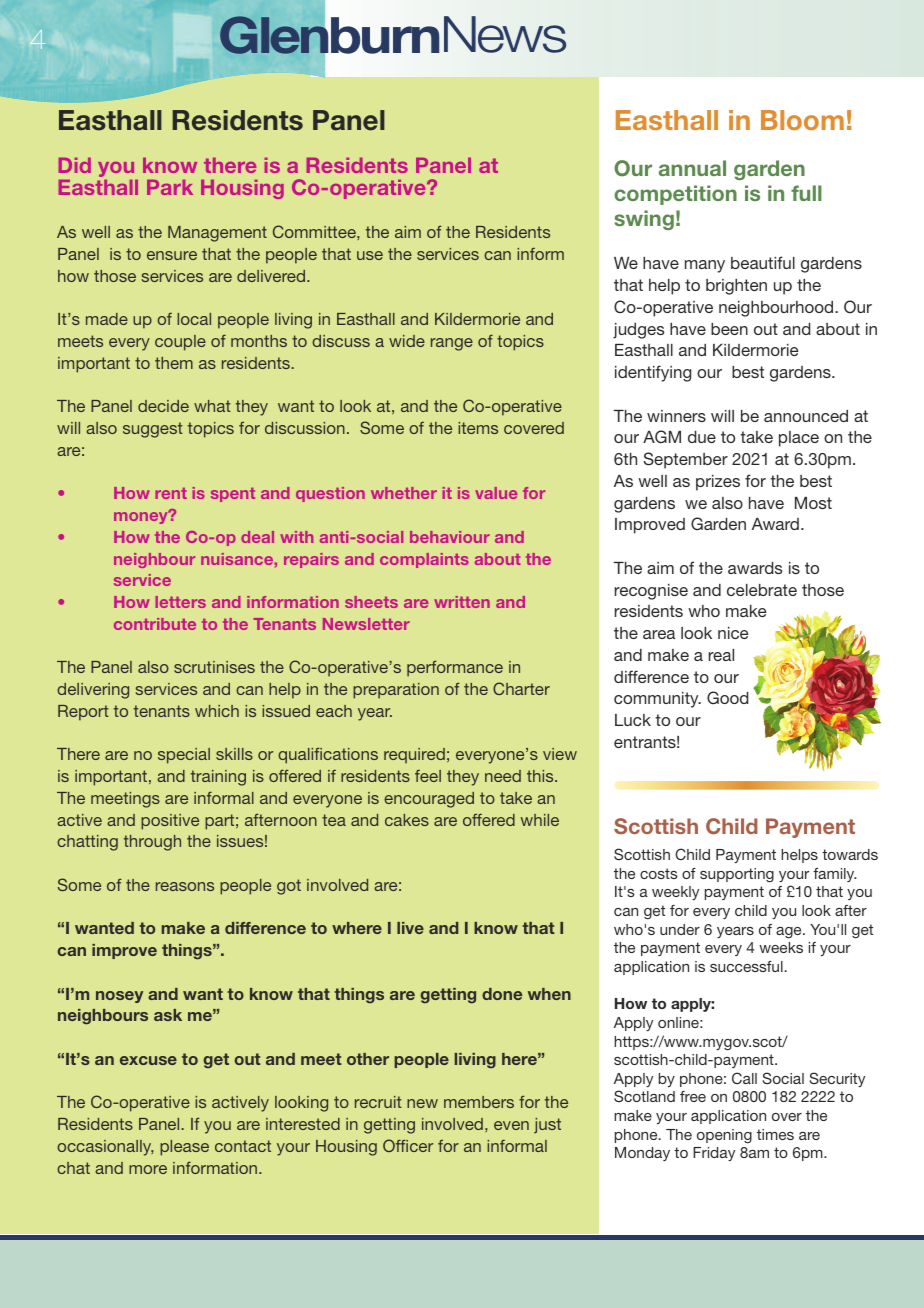  I want to click on encouraged, so click(429, 800).
